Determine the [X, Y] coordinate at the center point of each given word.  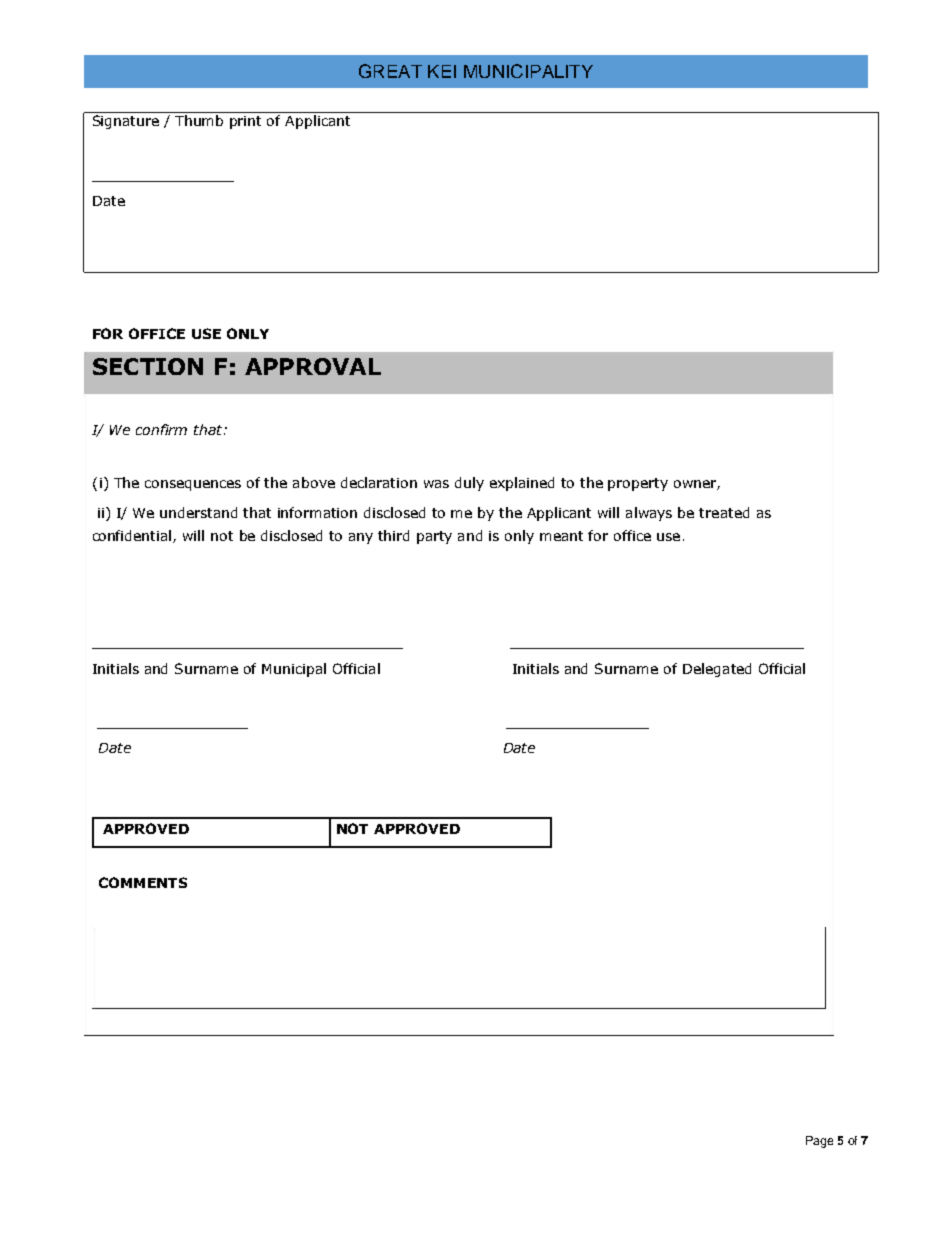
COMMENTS [143, 882]
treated [724, 512]
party [434, 537]
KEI [442, 71]
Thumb [199, 120]
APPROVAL [313, 366]
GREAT [390, 71]
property [638, 484]
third [393, 535]
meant [561, 536]
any [361, 538]
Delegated [717, 670]
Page [819, 1142]
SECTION [148, 366]
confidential [133, 536]
